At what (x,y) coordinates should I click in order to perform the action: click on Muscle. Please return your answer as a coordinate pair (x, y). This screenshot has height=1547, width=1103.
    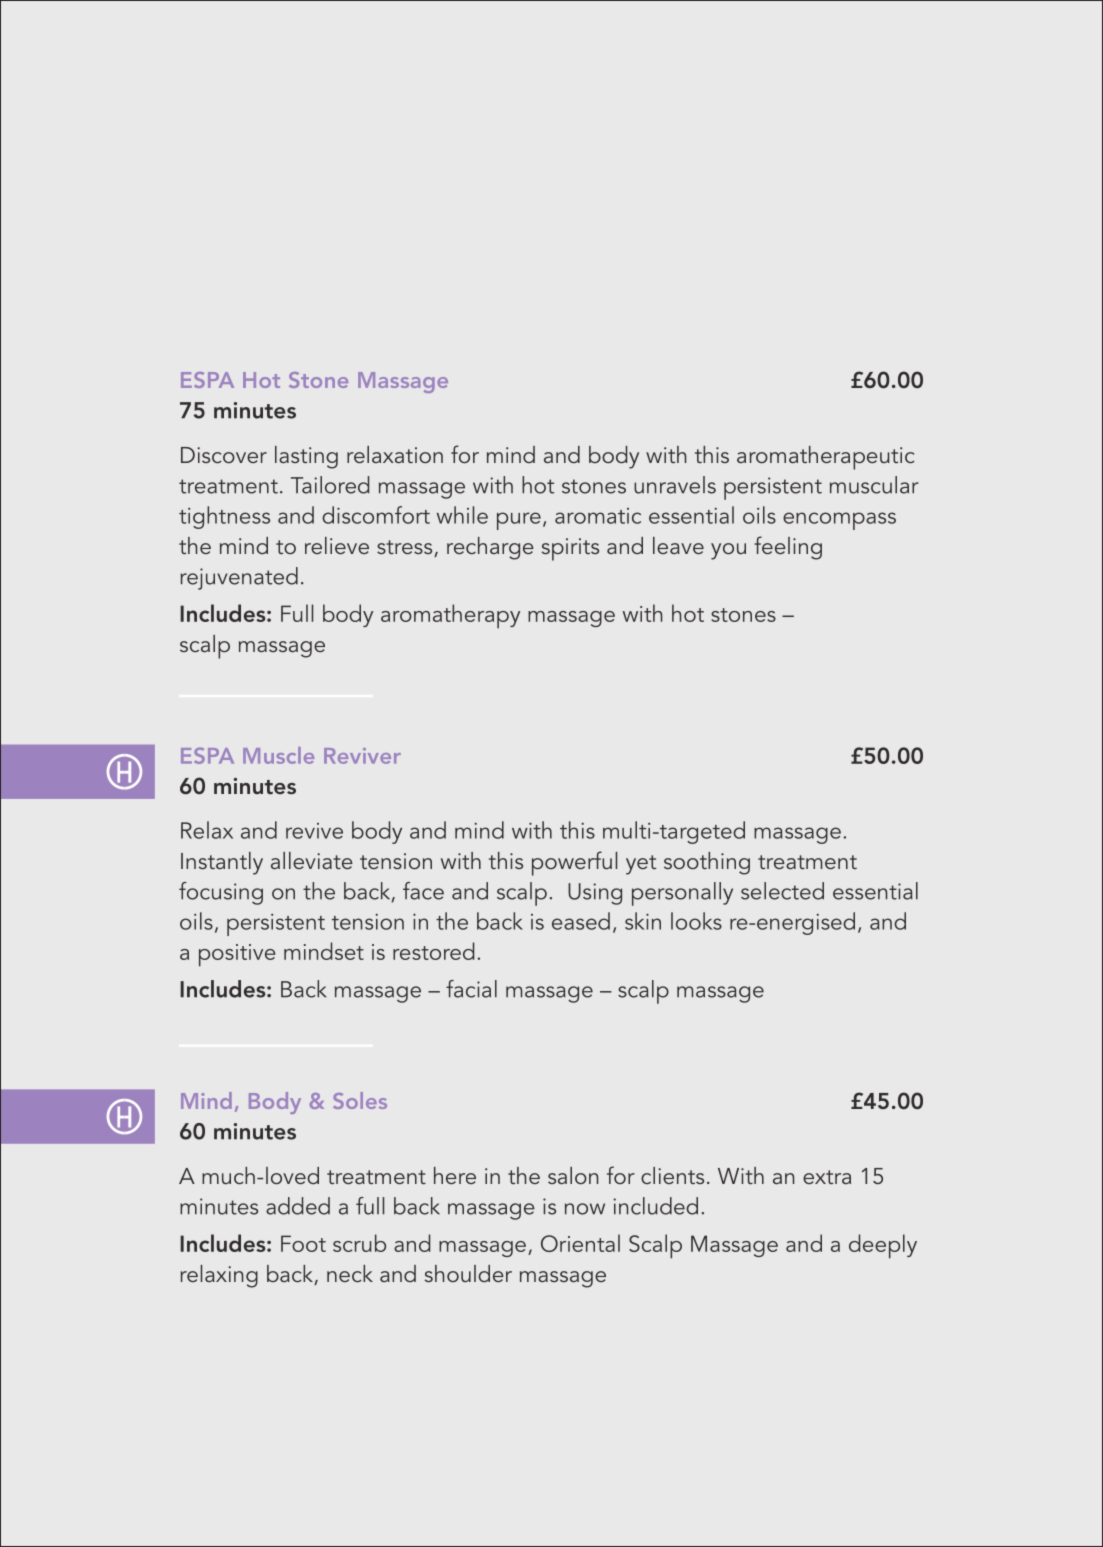
    Looking at the image, I should click on (278, 755).
